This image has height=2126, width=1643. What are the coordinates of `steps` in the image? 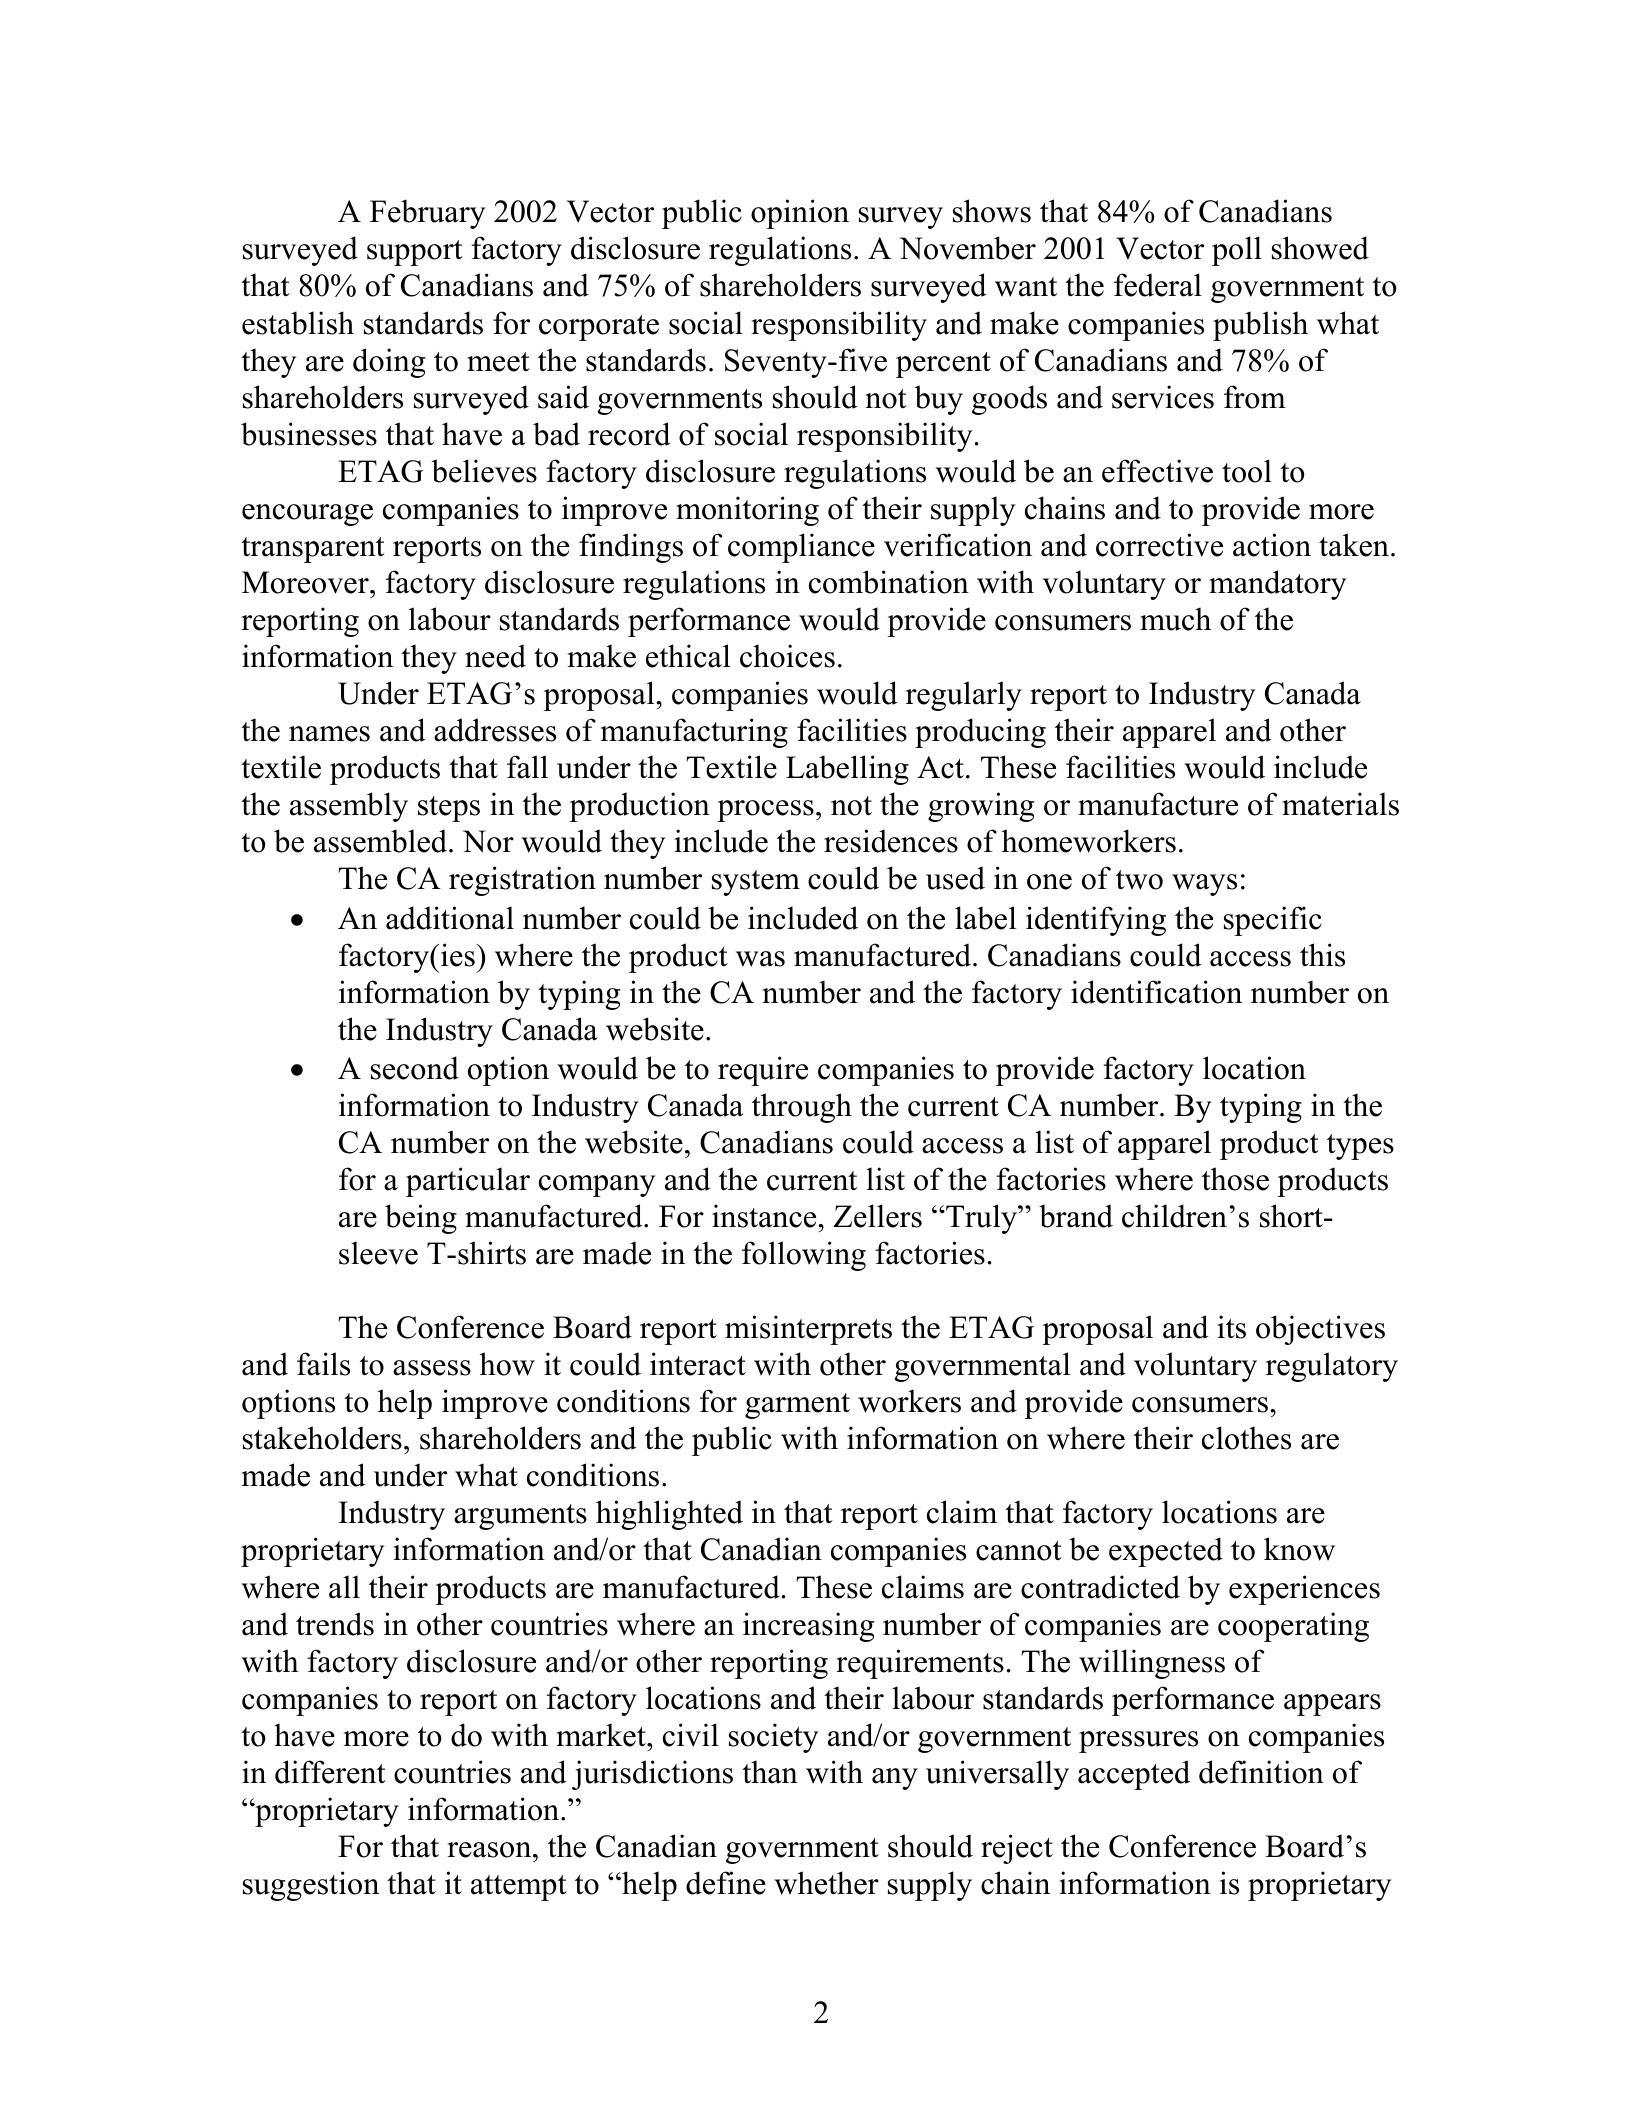 It's located at (449, 809).
